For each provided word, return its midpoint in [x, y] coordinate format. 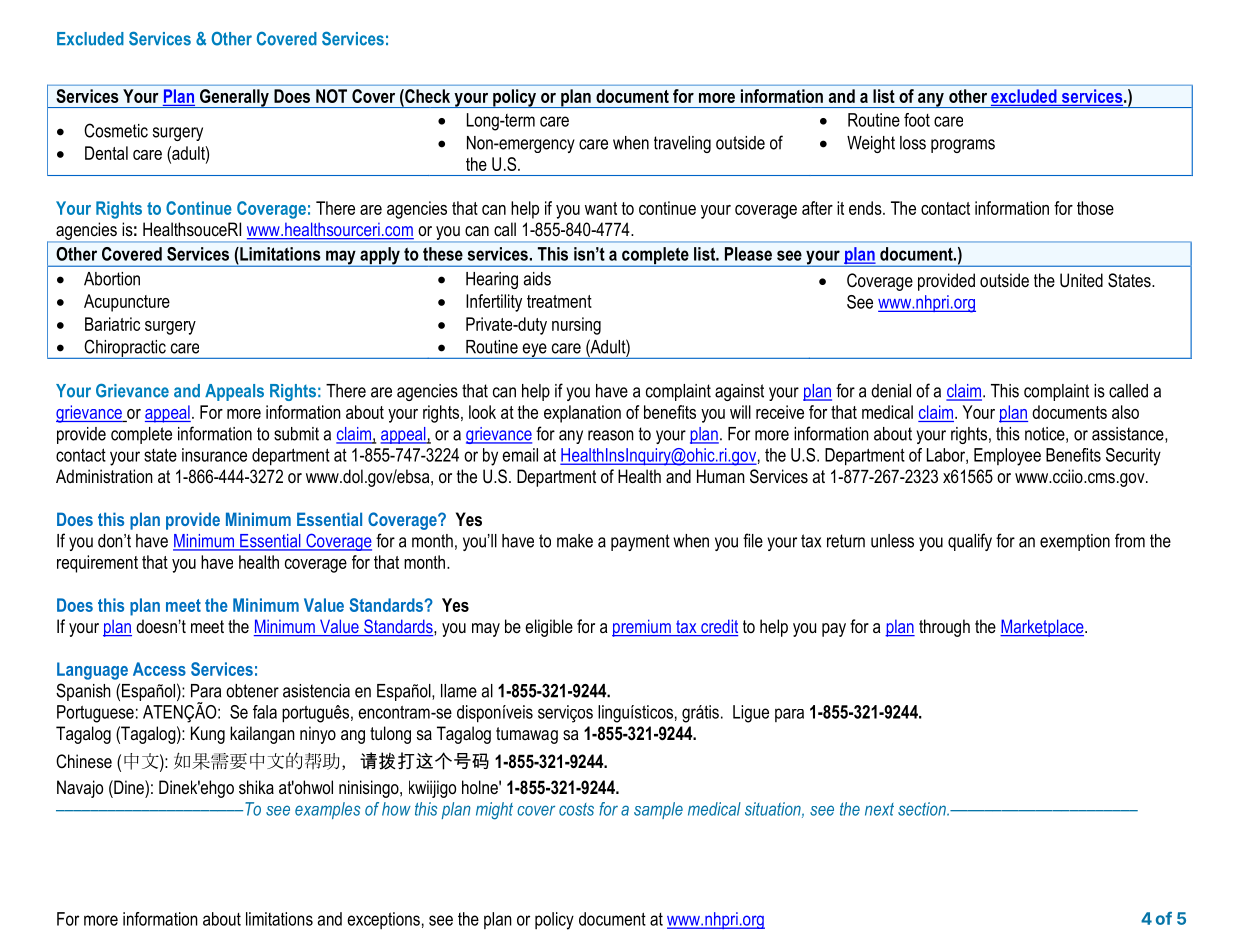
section [923, 809]
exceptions [383, 920]
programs [963, 146]
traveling [682, 144]
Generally [234, 98]
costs [576, 809]
